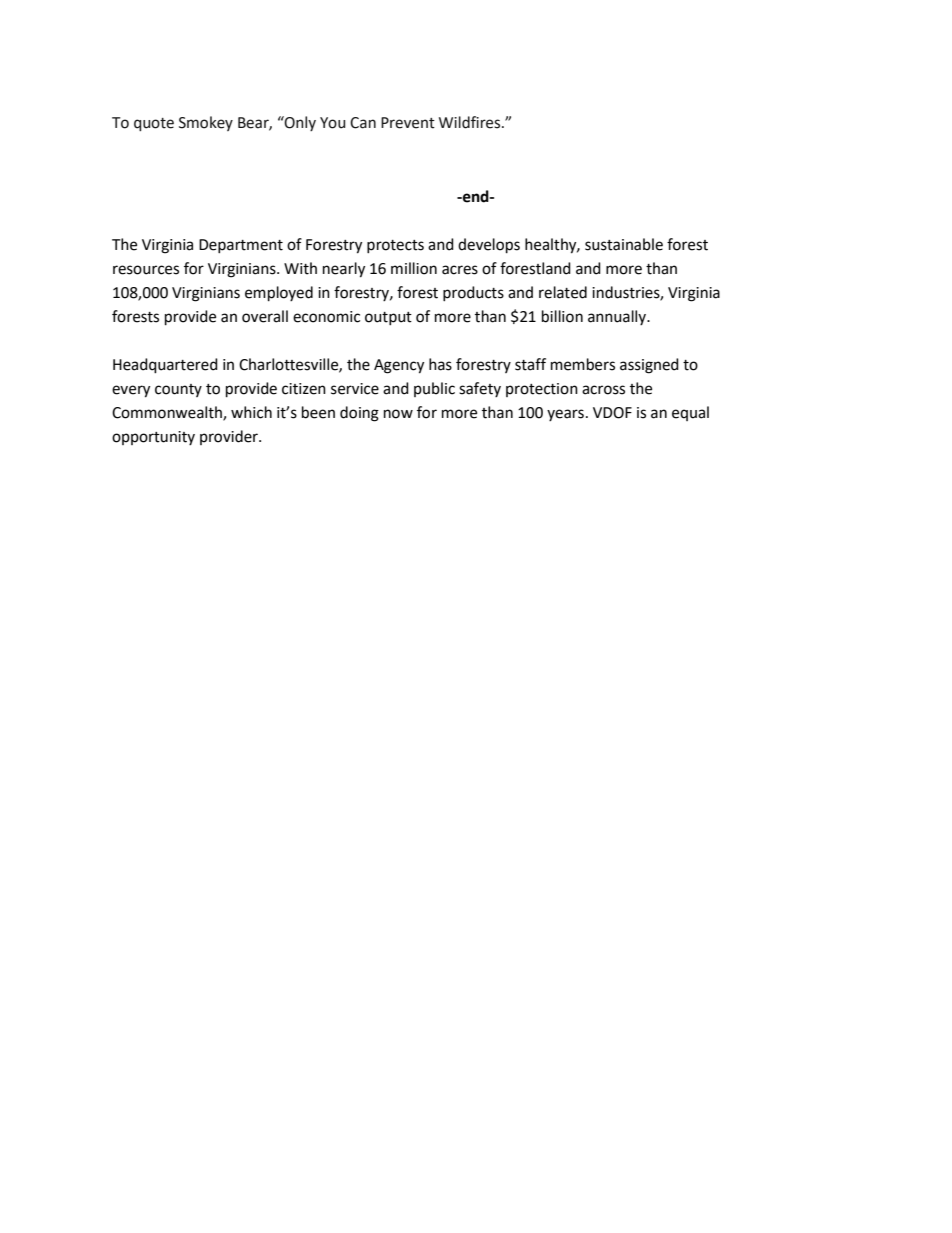 Image resolution: width=952 pixels, height=1233 pixels. Describe the element at coordinates (153, 438) in the screenshot. I see `opportunity` at that location.
